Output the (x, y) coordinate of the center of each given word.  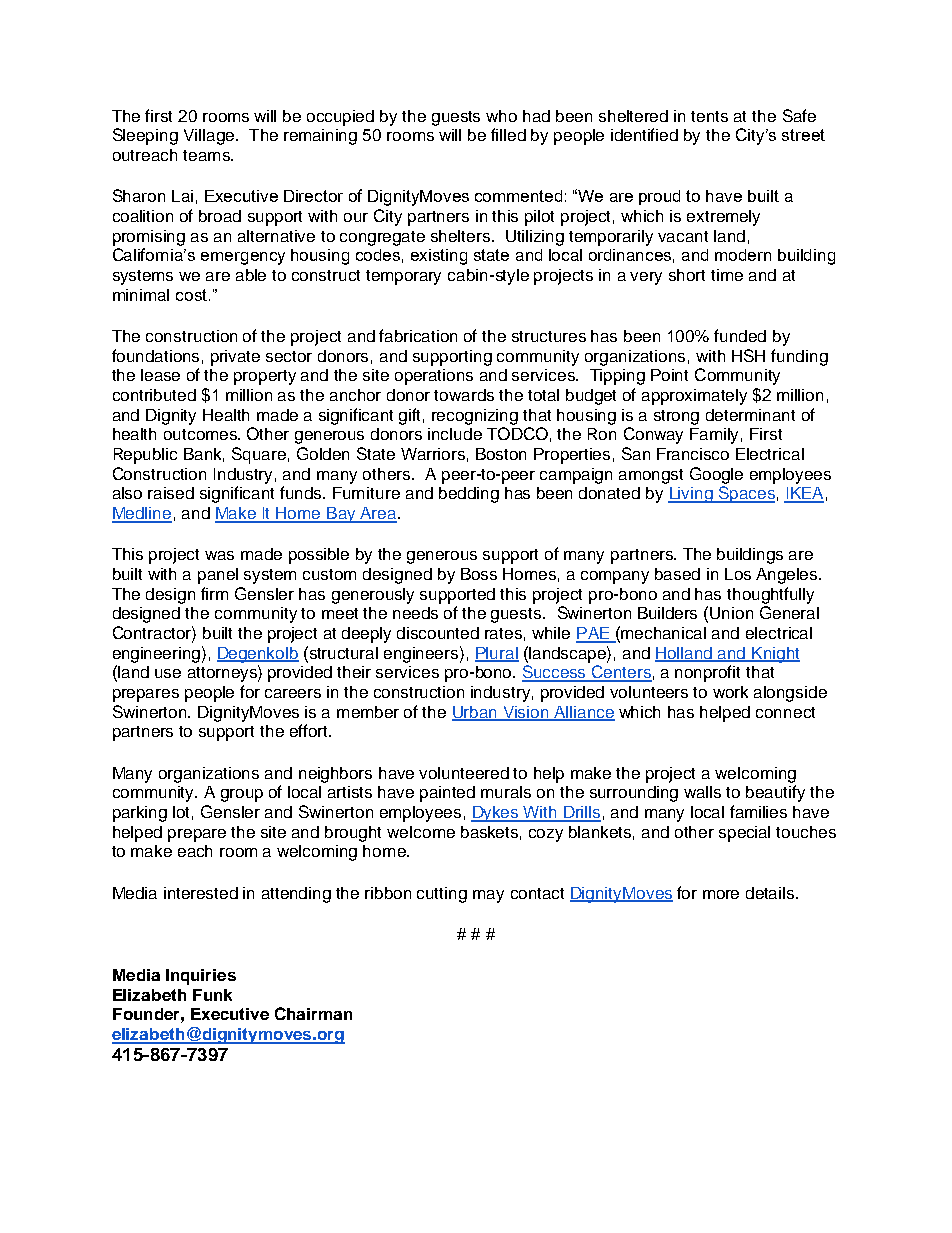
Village (209, 137)
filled (508, 134)
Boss (479, 574)
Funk (212, 995)
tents (709, 116)
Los (738, 574)
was (219, 555)
